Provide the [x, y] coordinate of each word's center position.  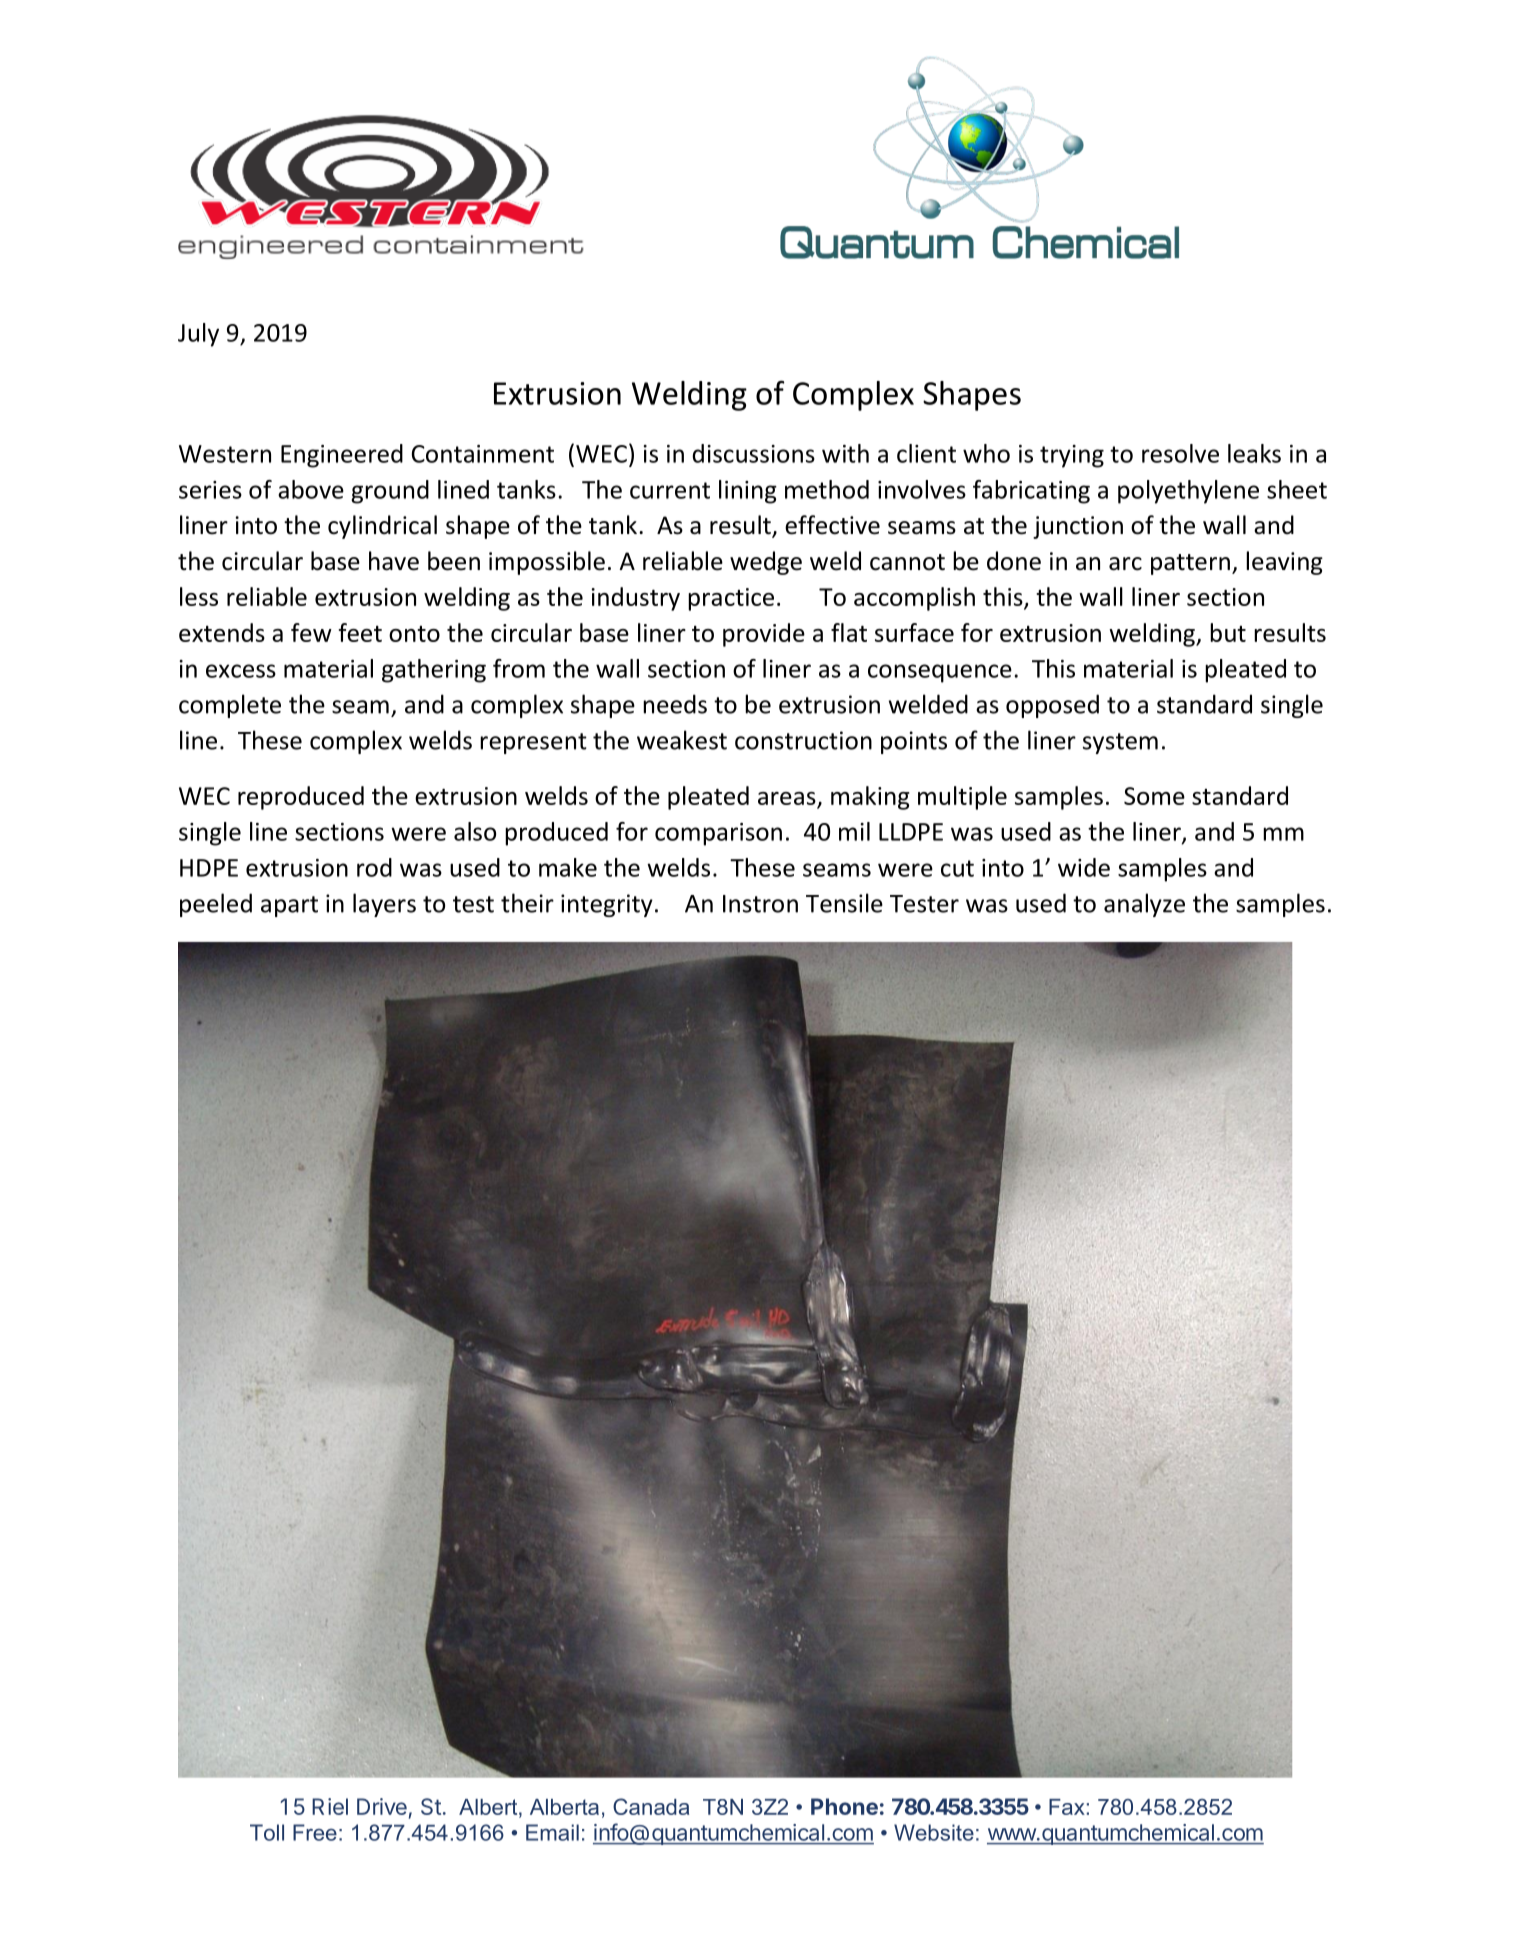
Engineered [342, 456]
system [1120, 743]
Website [934, 1832]
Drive [382, 1806]
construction [803, 740]
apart [289, 906]
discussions [753, 453]
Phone [844, 1806]
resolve [1180, 453]
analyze [1144, 905]
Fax [1067, 1807]
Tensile [844, 903]
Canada [651, 1806]
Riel [330, 1806]
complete [230, 706]
